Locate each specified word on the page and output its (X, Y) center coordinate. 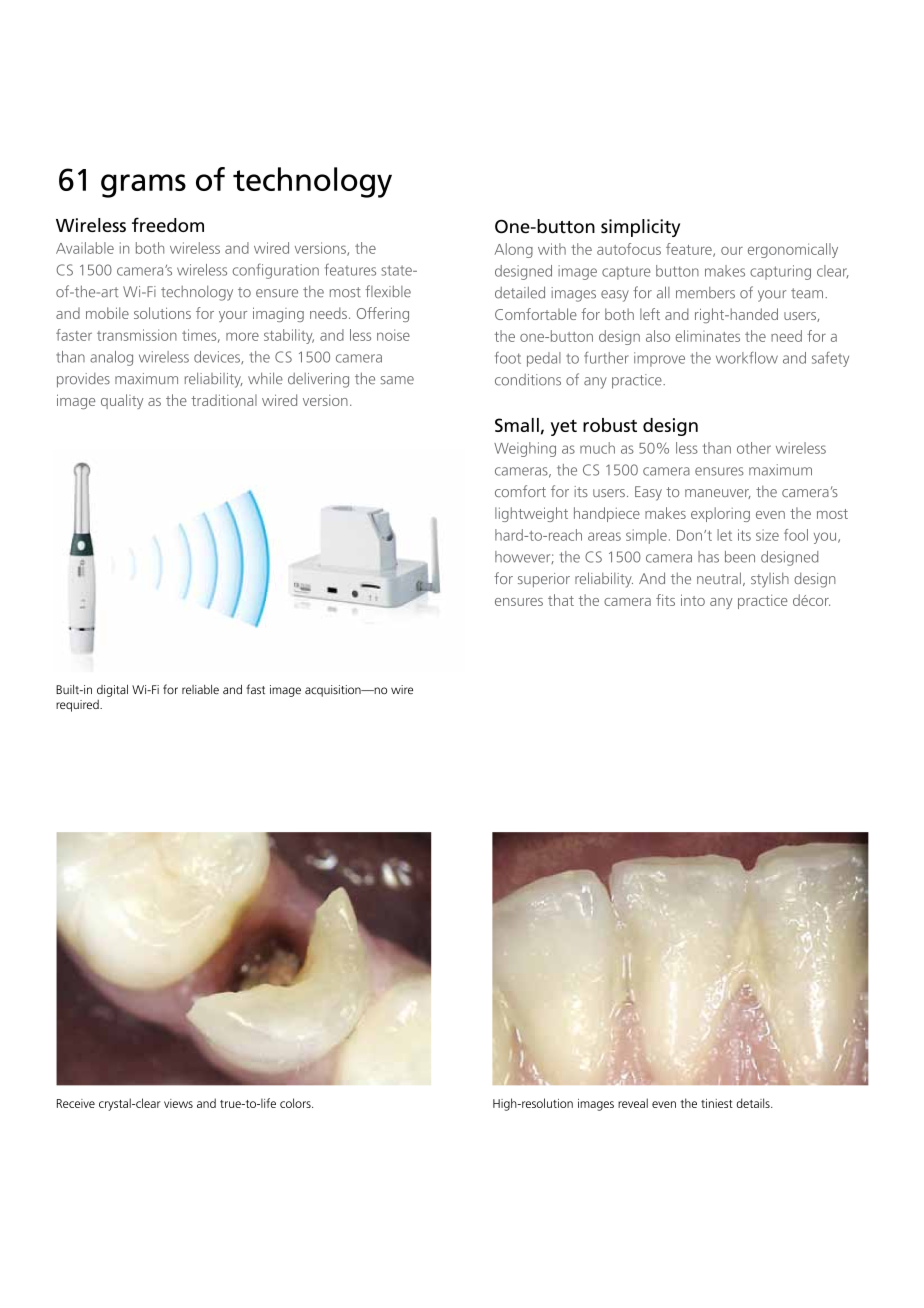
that (561, 600)
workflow (747, 358)
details (754, 1103)
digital (112, 690)
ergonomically (793, 250)
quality (122, 401)
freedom (168, 224)
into (693, 600)
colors (296, 1103)
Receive (76, 1103)
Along (513, 250)
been (740, 557)
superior (544, 580)
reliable (200, 689)
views (178, 1103)
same (397, 380)
